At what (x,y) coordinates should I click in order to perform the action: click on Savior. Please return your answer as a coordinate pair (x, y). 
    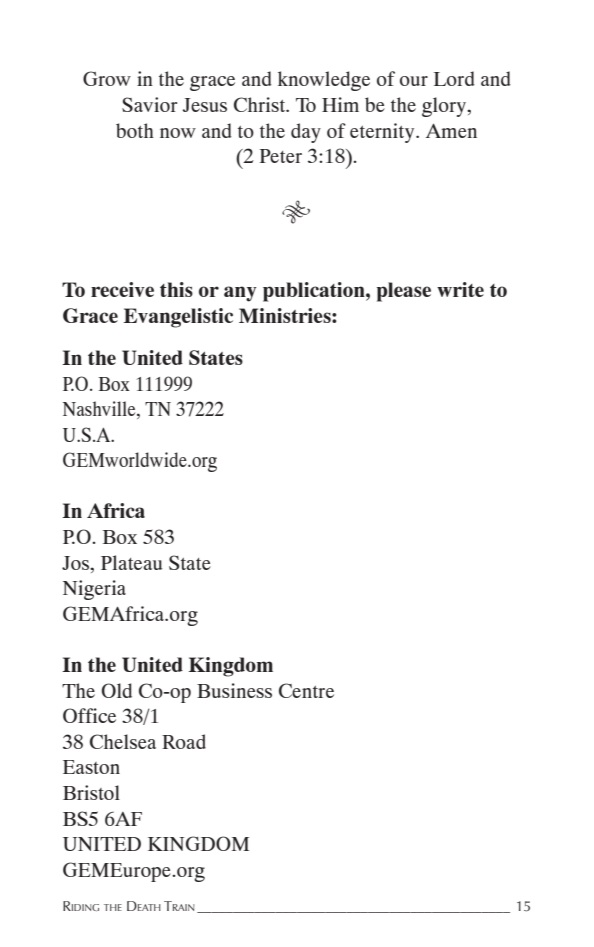
    Looking at the image, I should click on (149, 104).
